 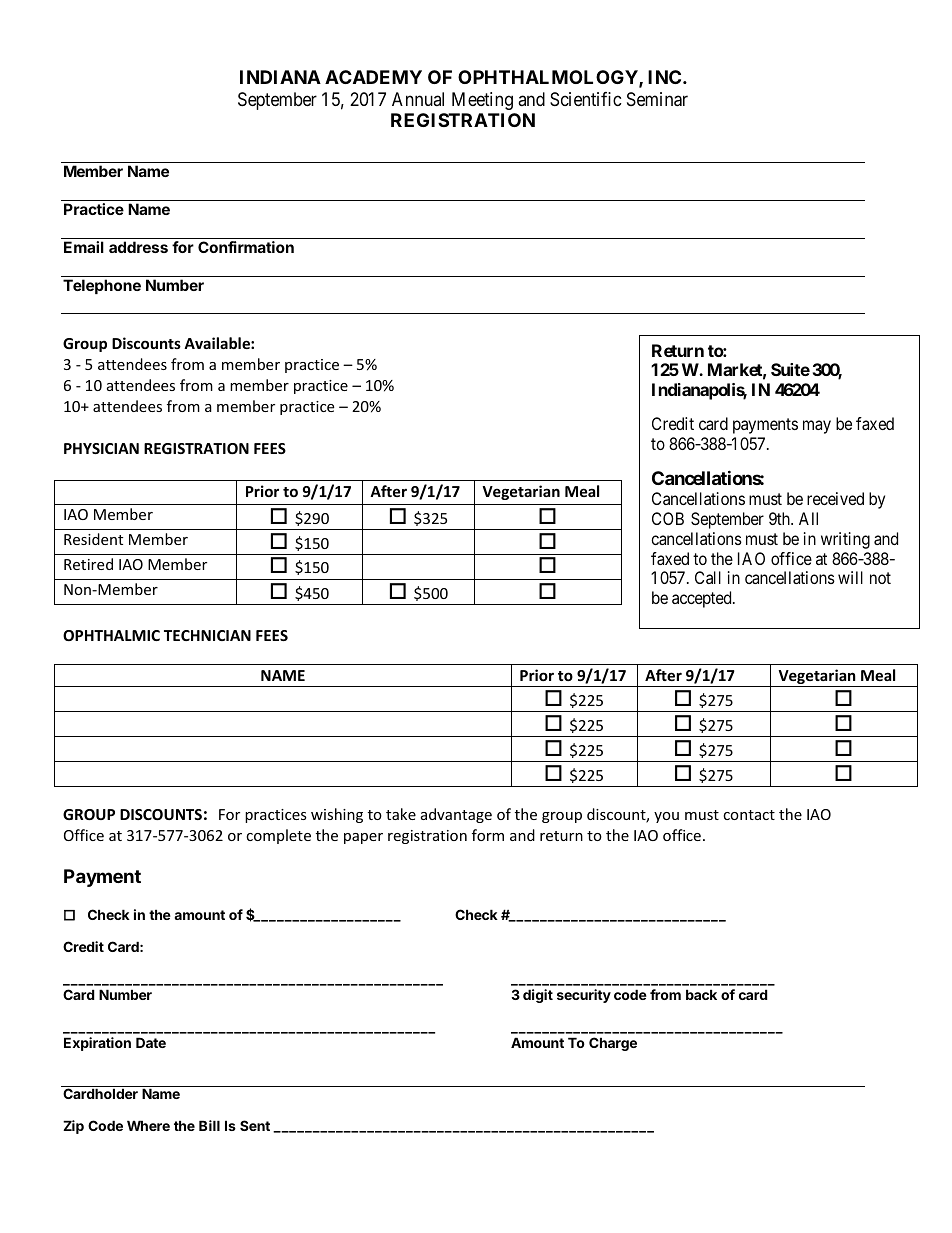 I want to click on back, so click(x=701, y=994).
